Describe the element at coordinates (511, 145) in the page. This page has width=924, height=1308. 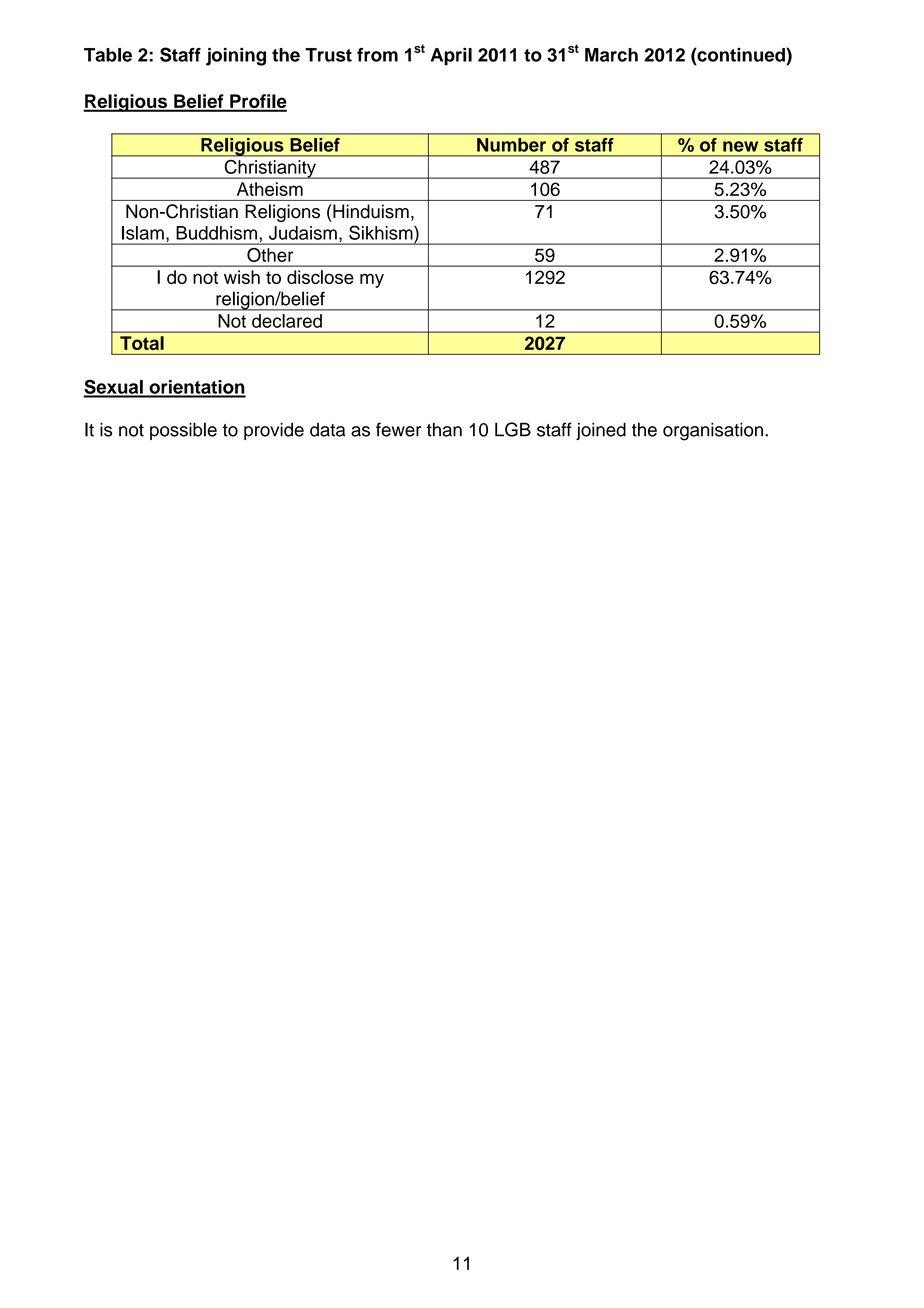
I see `Number` at that location.
